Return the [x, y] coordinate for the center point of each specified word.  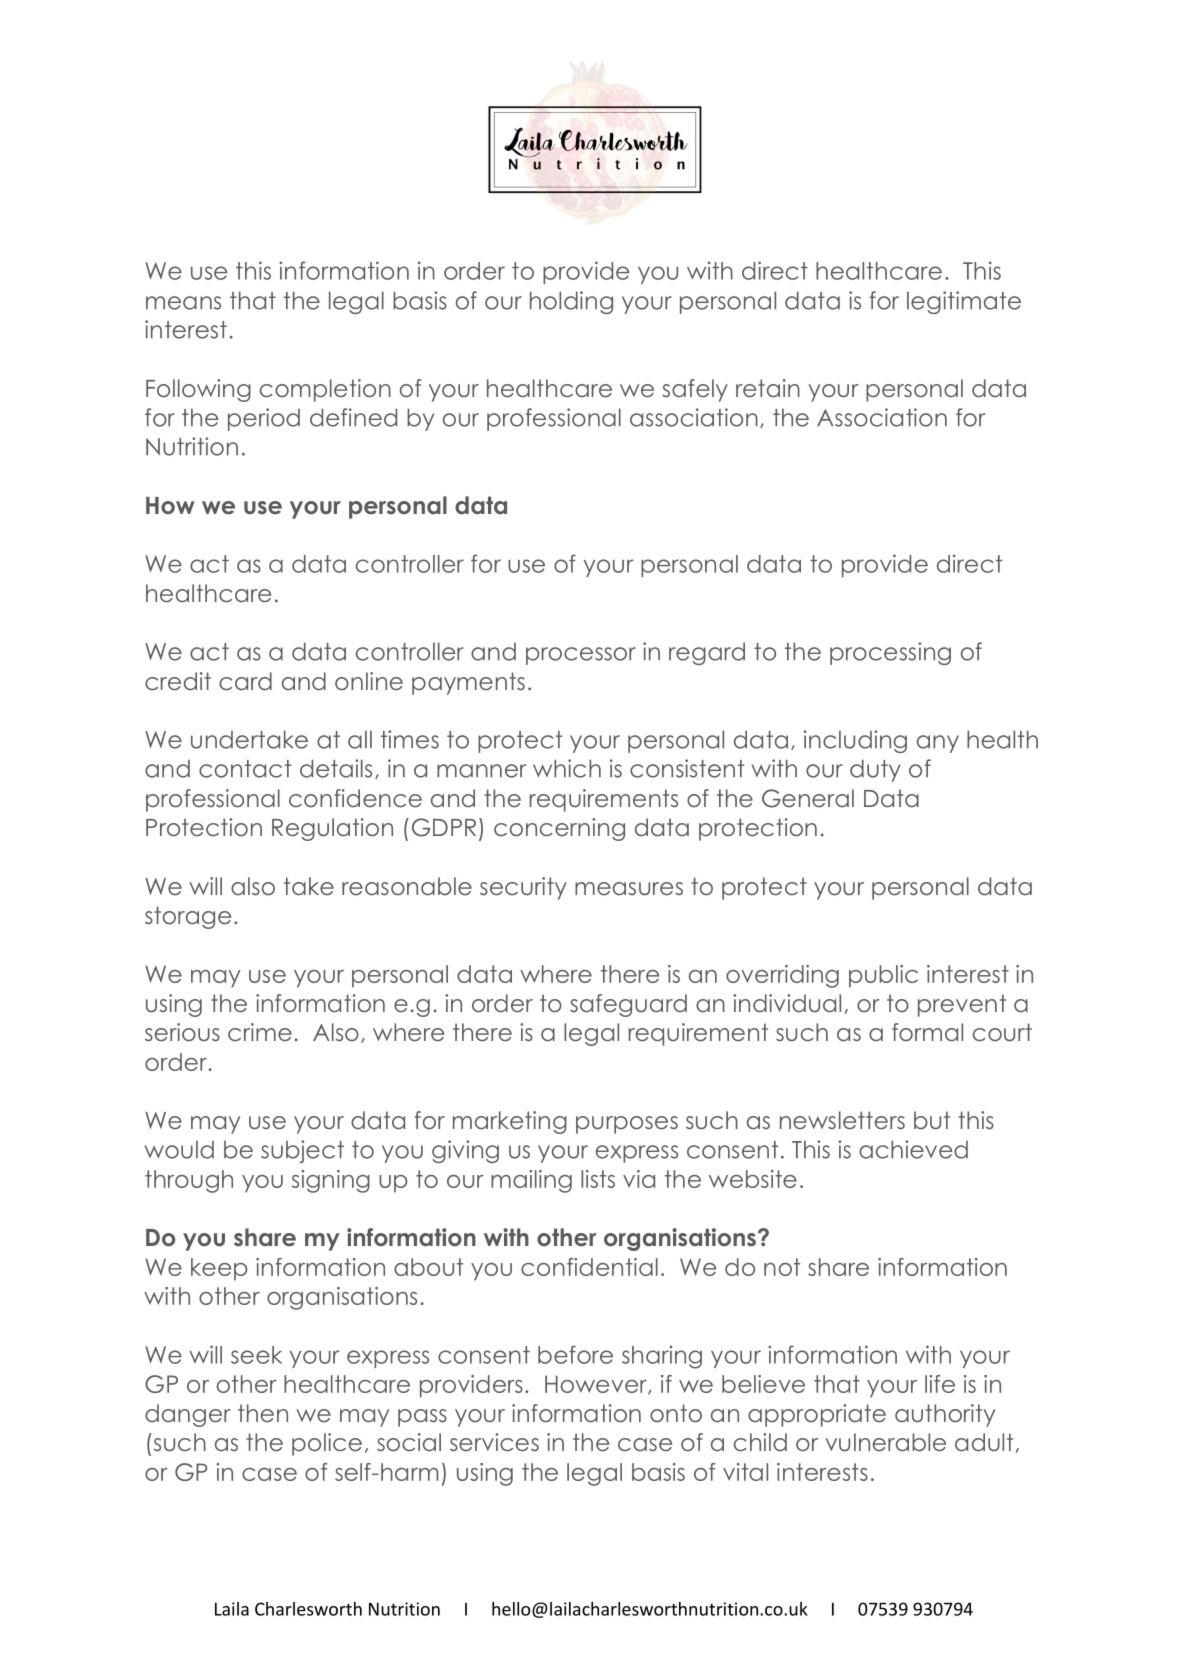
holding [571, 302]
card [245, 681]
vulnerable [885, 1442]
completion [325, 390]
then [263, 1413]
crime [260, 1032]
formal [927, 1032]
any [938, 744]
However [597, 1385]
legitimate [964, 302]
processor [581, 656]
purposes [627, 1125]
